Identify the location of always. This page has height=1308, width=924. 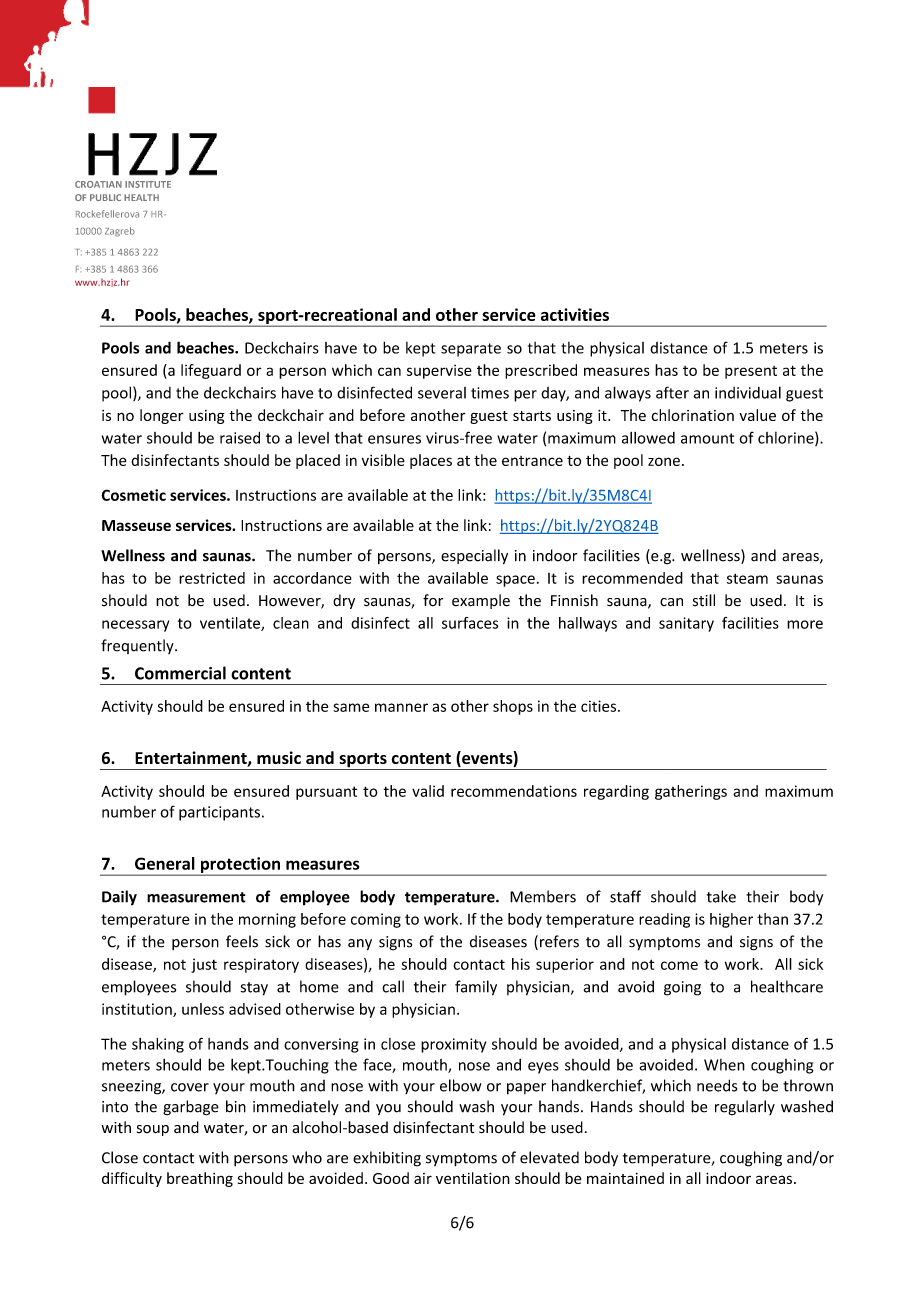
(628, 394).
